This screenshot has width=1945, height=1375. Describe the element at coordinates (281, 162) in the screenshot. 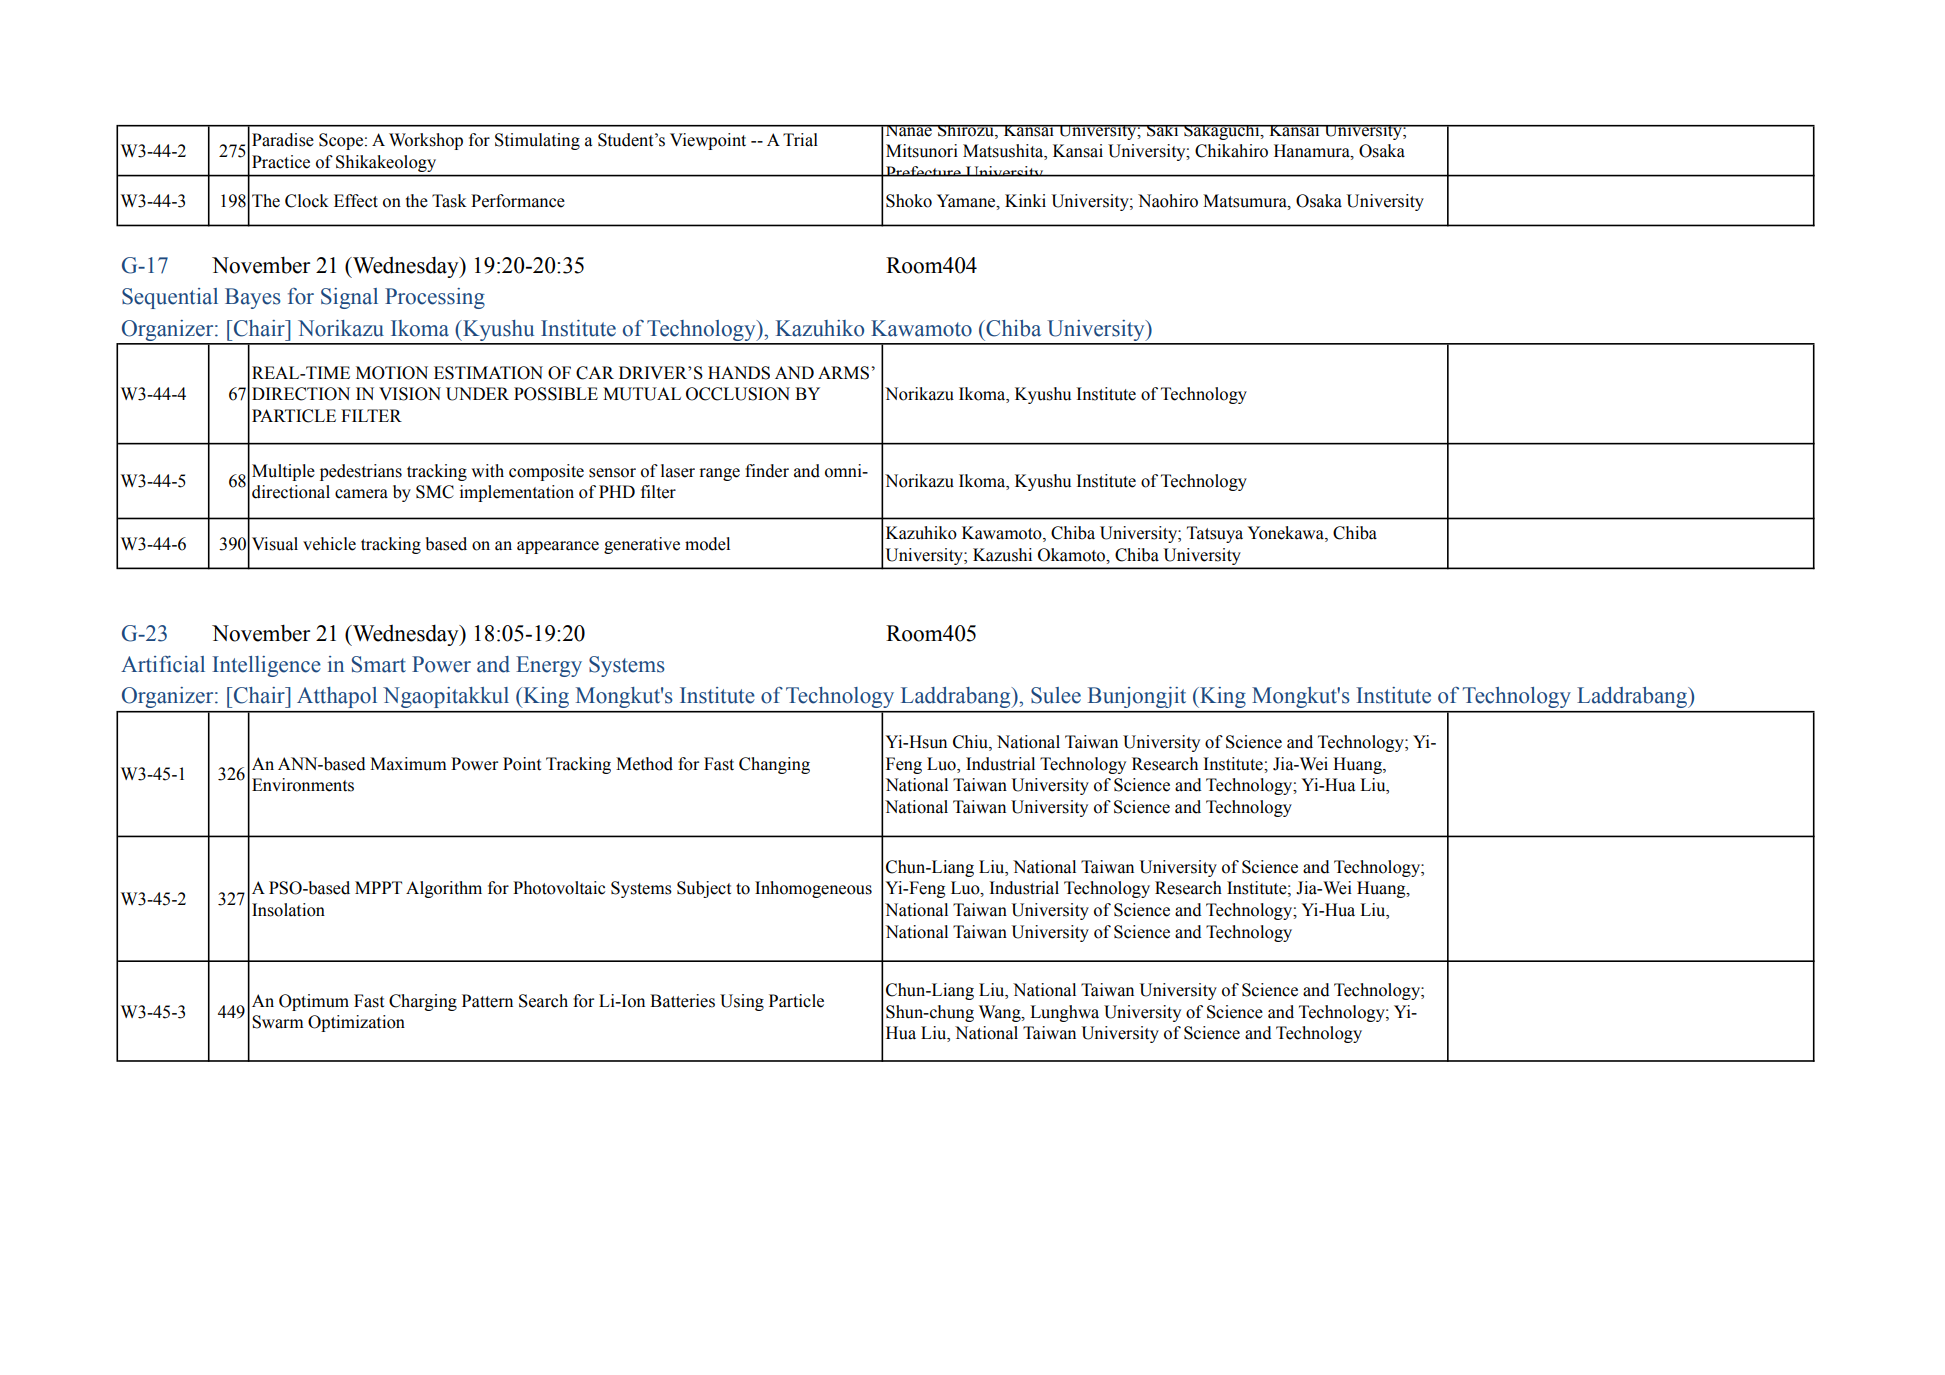

I see `Practice` at that location.
